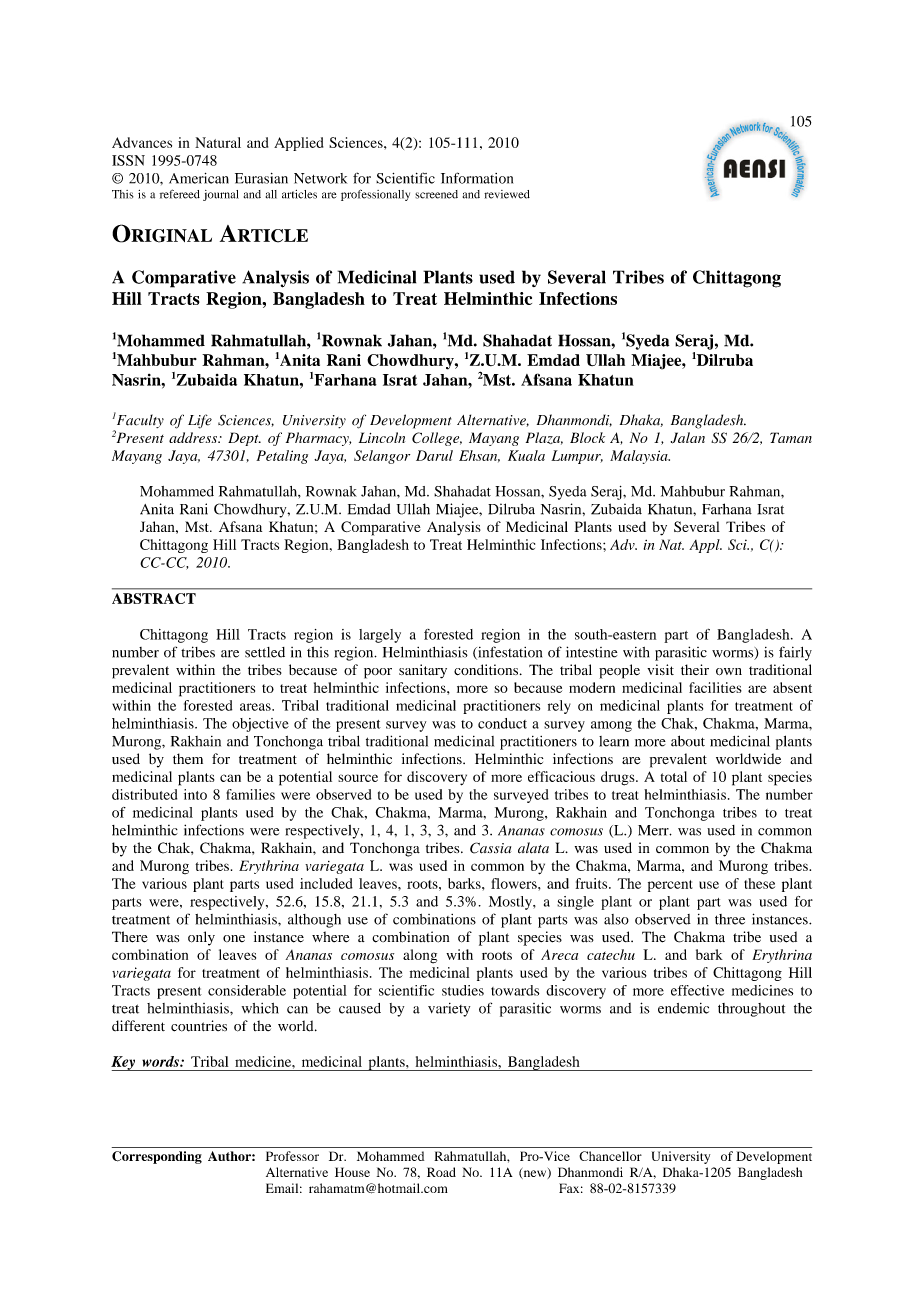  Describe the element at coordinates (265, 652) in the document. I see `settled` at that location.
